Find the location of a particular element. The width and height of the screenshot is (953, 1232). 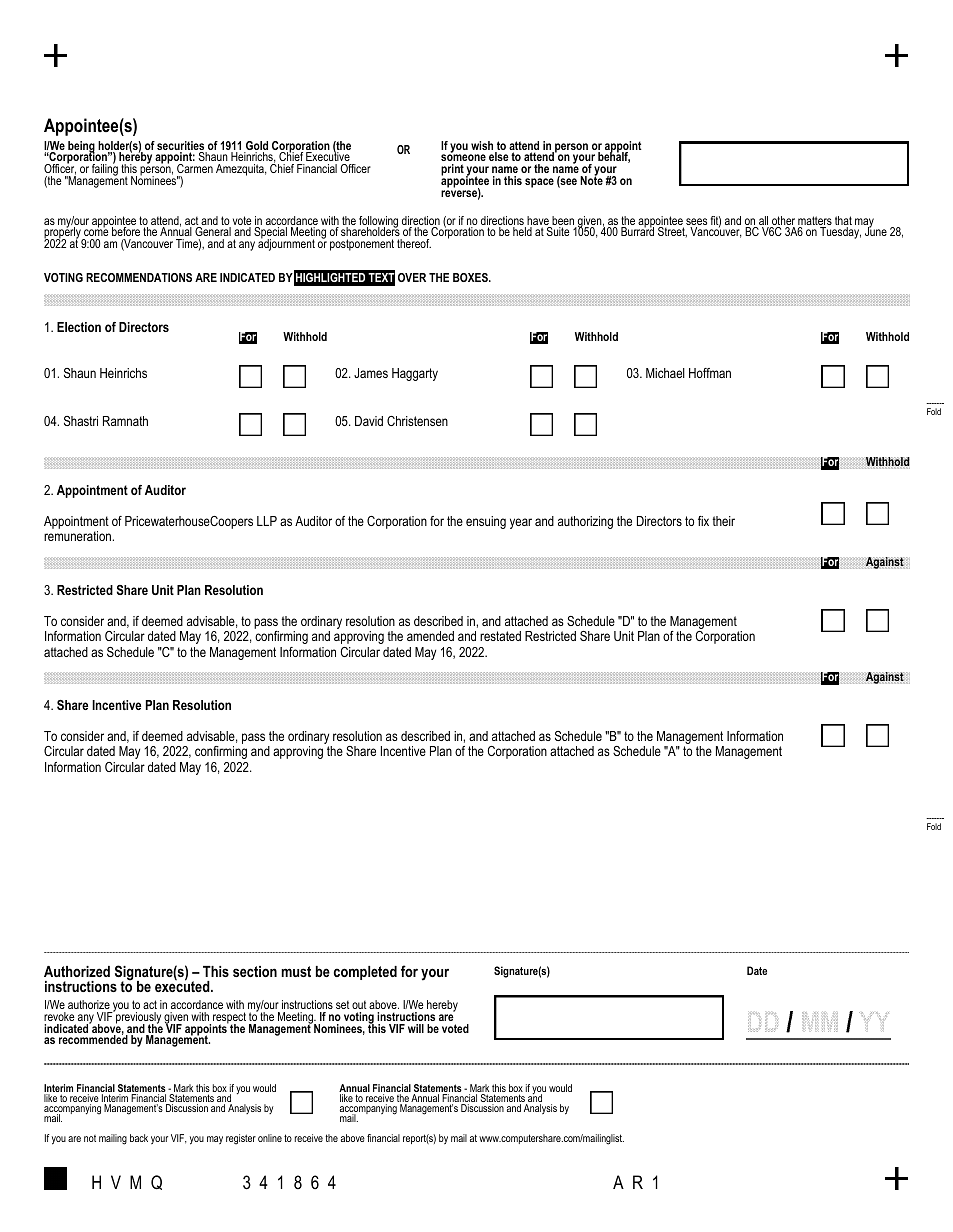

amended is located at coordinates (430, 636).
